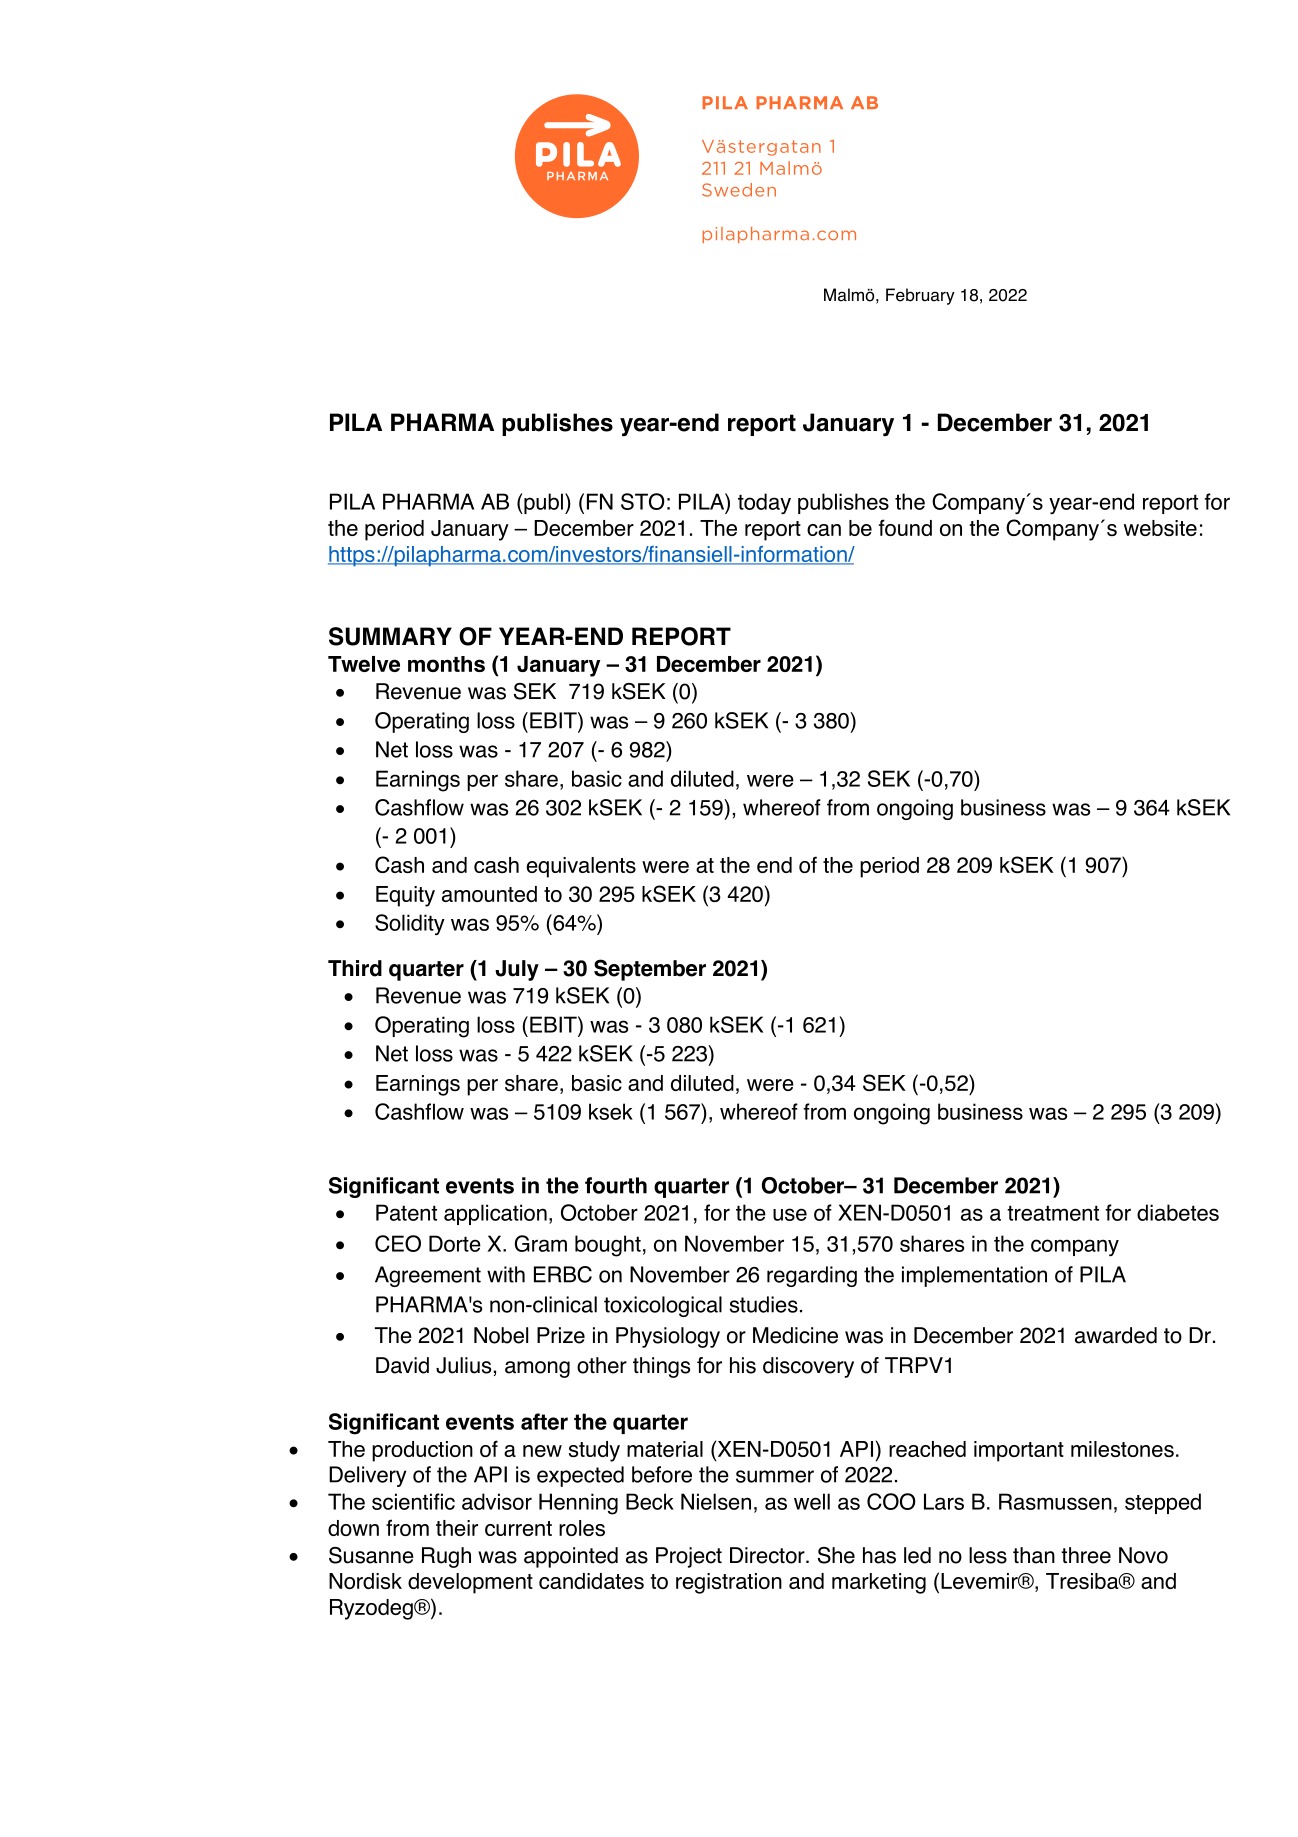 The image size is (1298, 1837). I want to click on use, so click(790, 1214).
